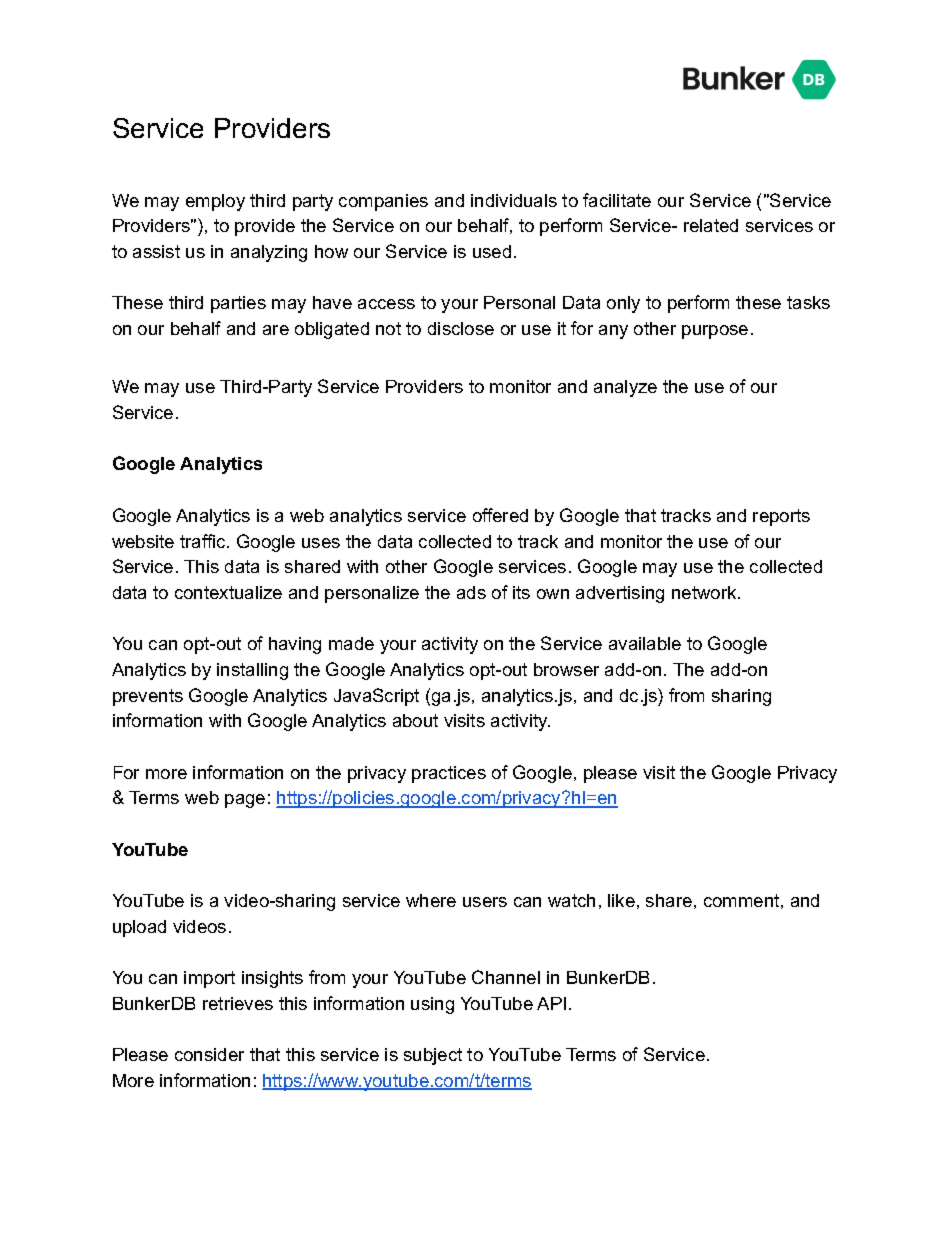 Image resolution: width=952 pixels, height=1233 pixels. What do you see at coordinates (617, 200) in the document?
I see `facilitate` at bounding box center [617, 200].
